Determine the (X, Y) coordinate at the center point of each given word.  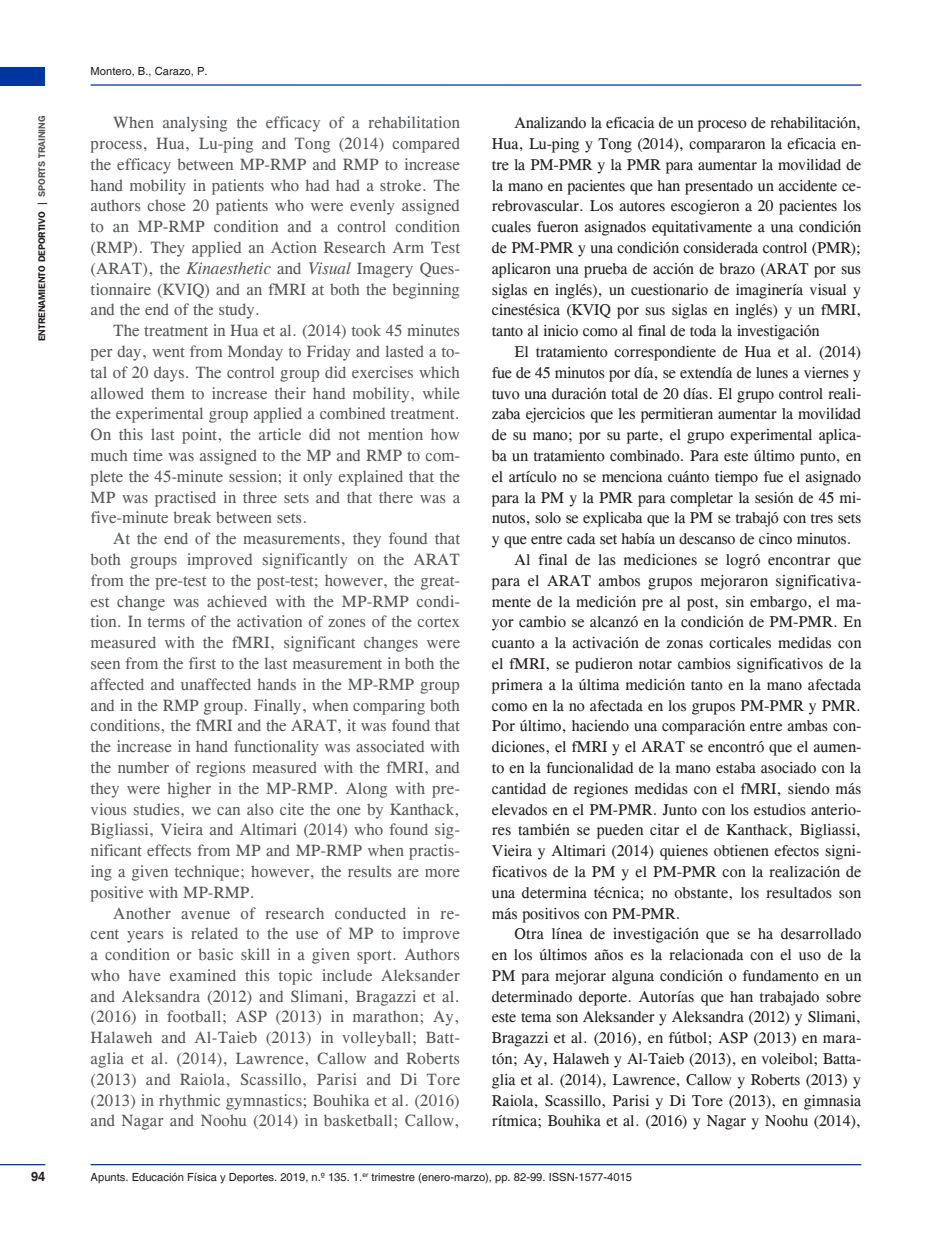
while (441, 393)
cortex (438, 622)
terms (166, 622)
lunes (772, 373)
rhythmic (189, 1102)
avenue (205, 915)
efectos (796, 851)
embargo (779, 603)
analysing (195, 124)
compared (426, 145)
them (167, 393)
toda (703, 331)
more (442, 873)
